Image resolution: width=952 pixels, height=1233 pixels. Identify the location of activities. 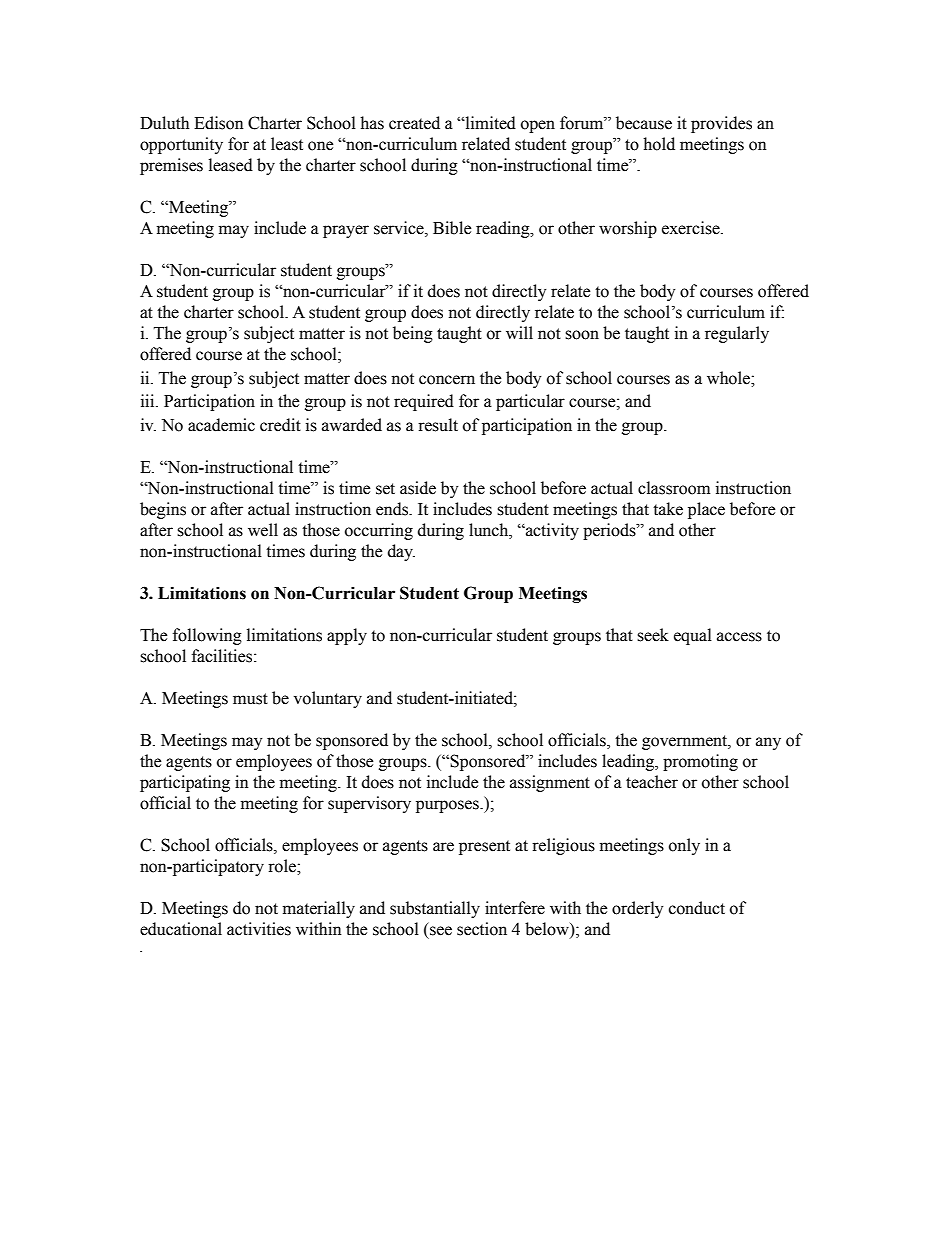
(259, 929).
